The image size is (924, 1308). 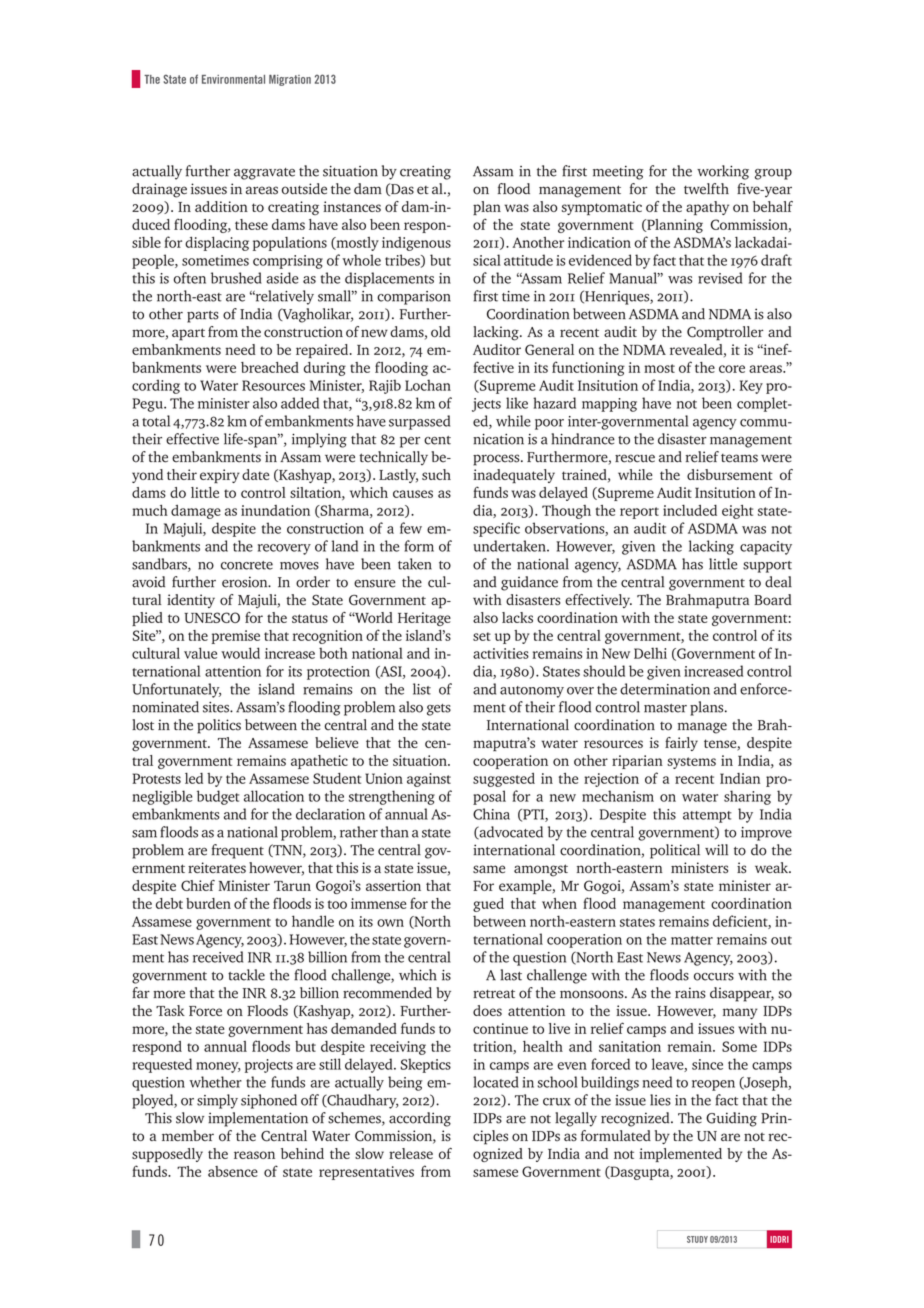 What do you see at coordinates (220, 476) in the page?
I see `expiry` at bounding box center [220, 476].
